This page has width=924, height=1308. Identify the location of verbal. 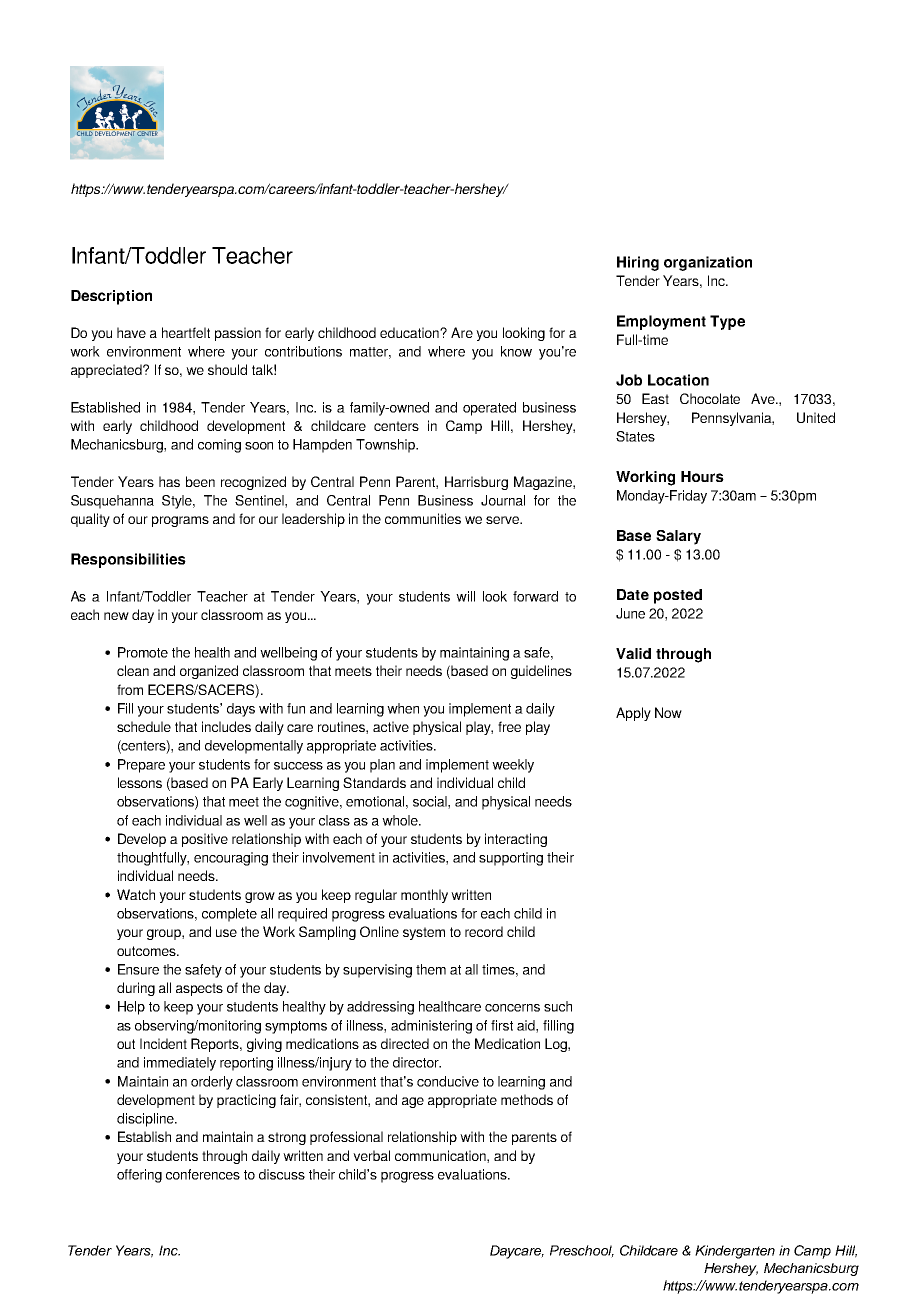
(371, 1155).
